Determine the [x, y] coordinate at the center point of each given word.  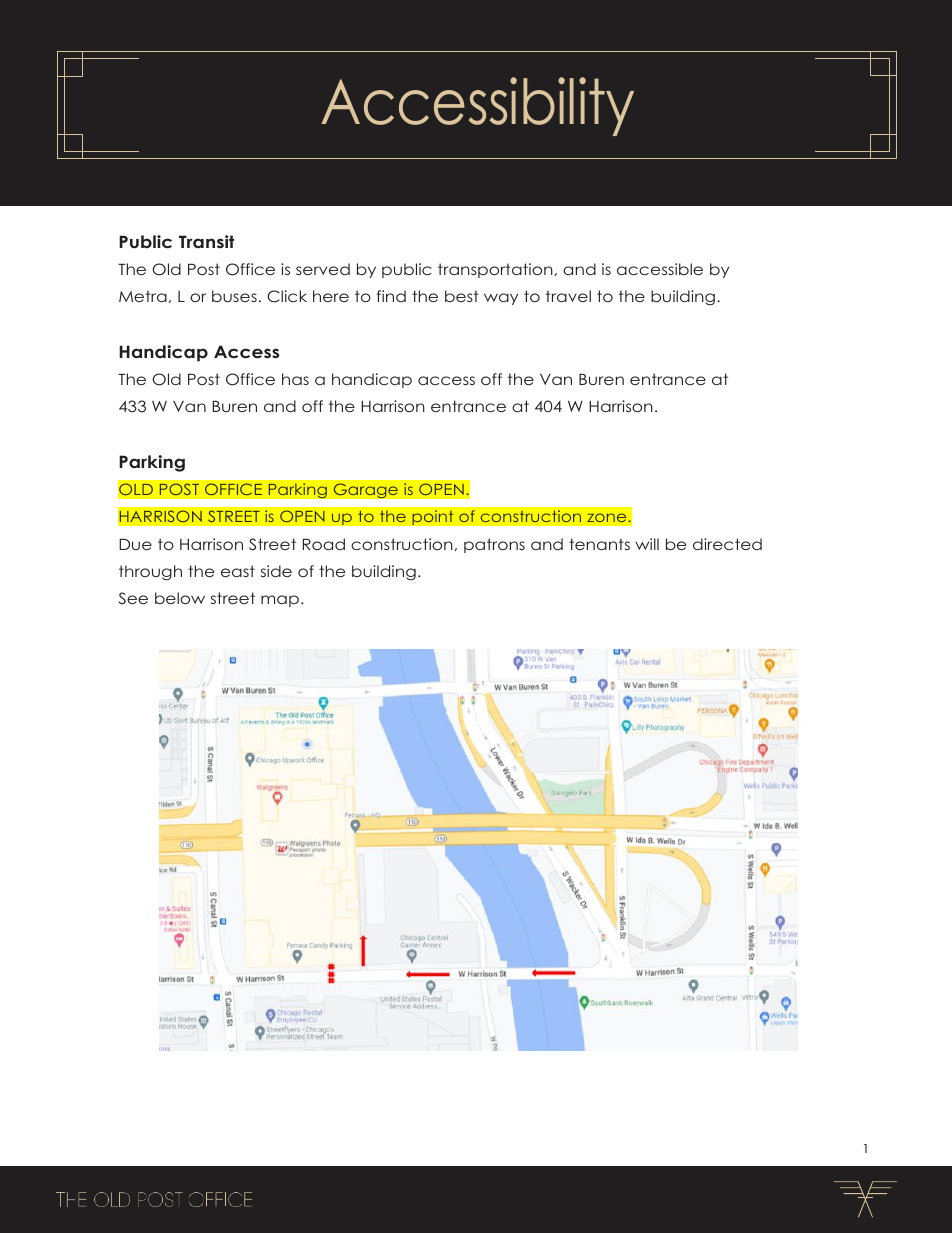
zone [608, 518]
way [501, 299]
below [180, 598]
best [462, 296]
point [433, 517]
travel [568, 296]
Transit [207, 241]
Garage [365, 491]
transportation [495, 270]
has [295, 379]
